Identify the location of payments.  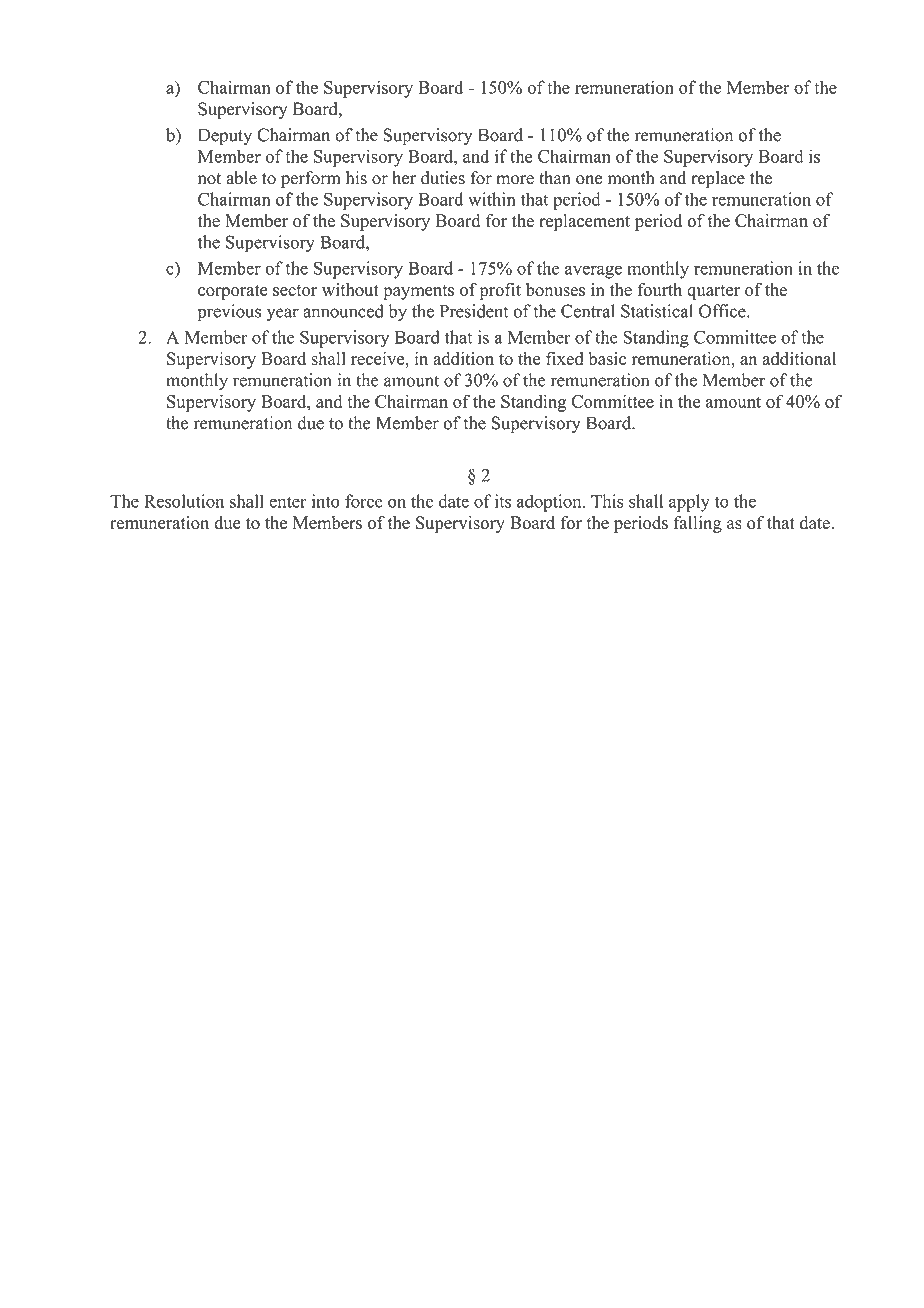
(418, 292).
